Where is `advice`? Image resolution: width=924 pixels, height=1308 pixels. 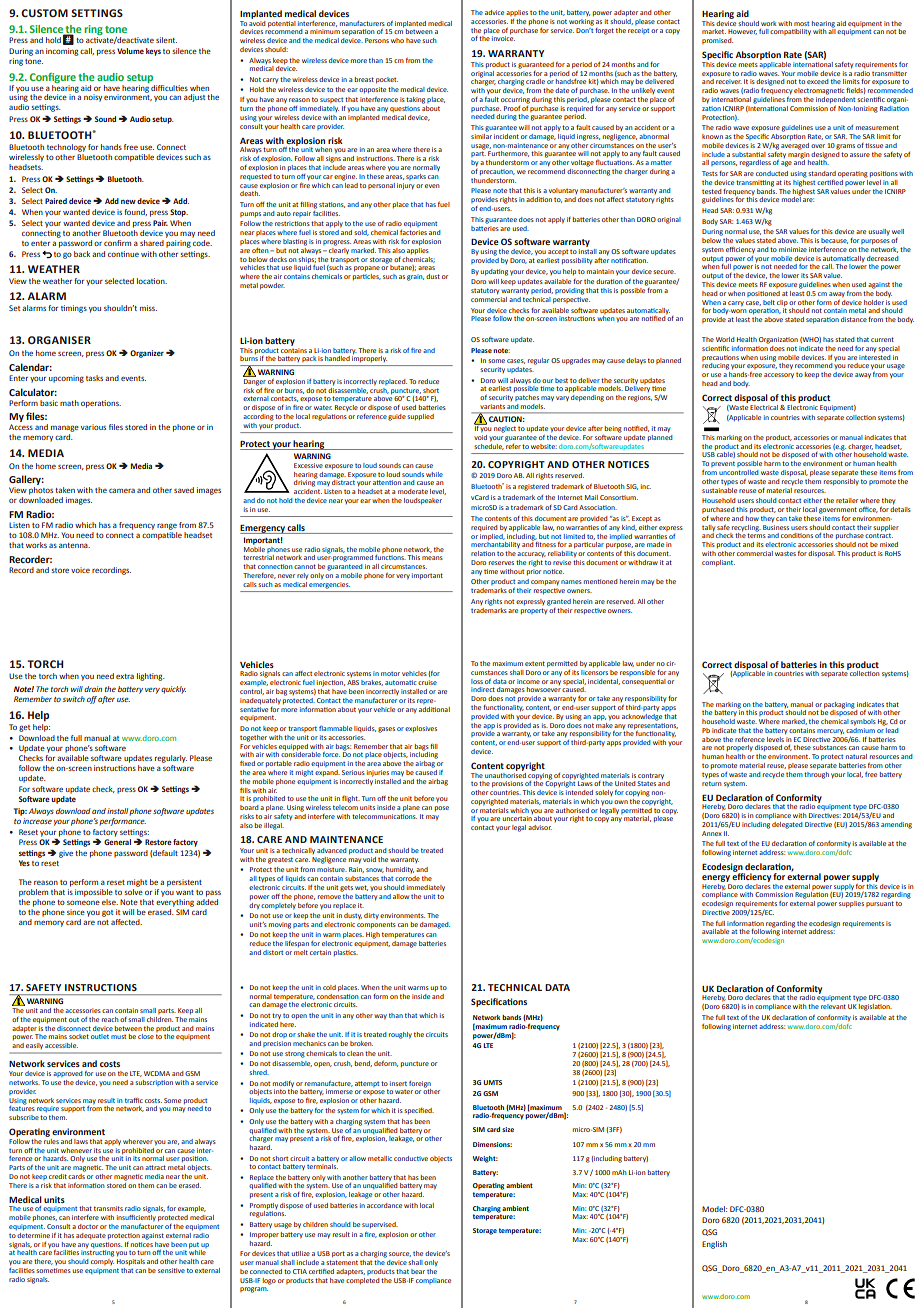
advice is located at coordinates (494, 12).
